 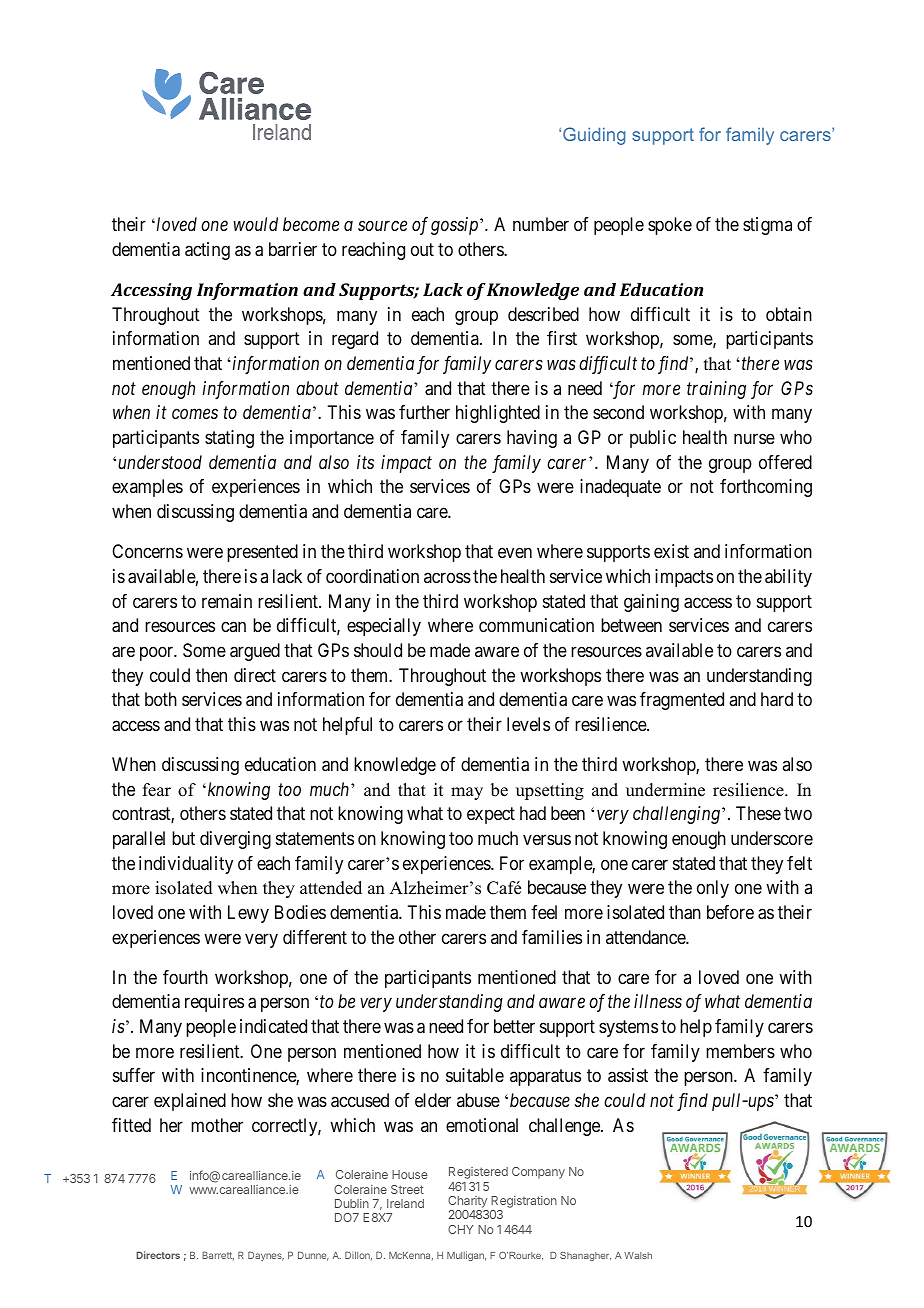 What do you see at coordinates (713, 889) in the screenshot?
I see `only` at bounding box center [713, 889].
